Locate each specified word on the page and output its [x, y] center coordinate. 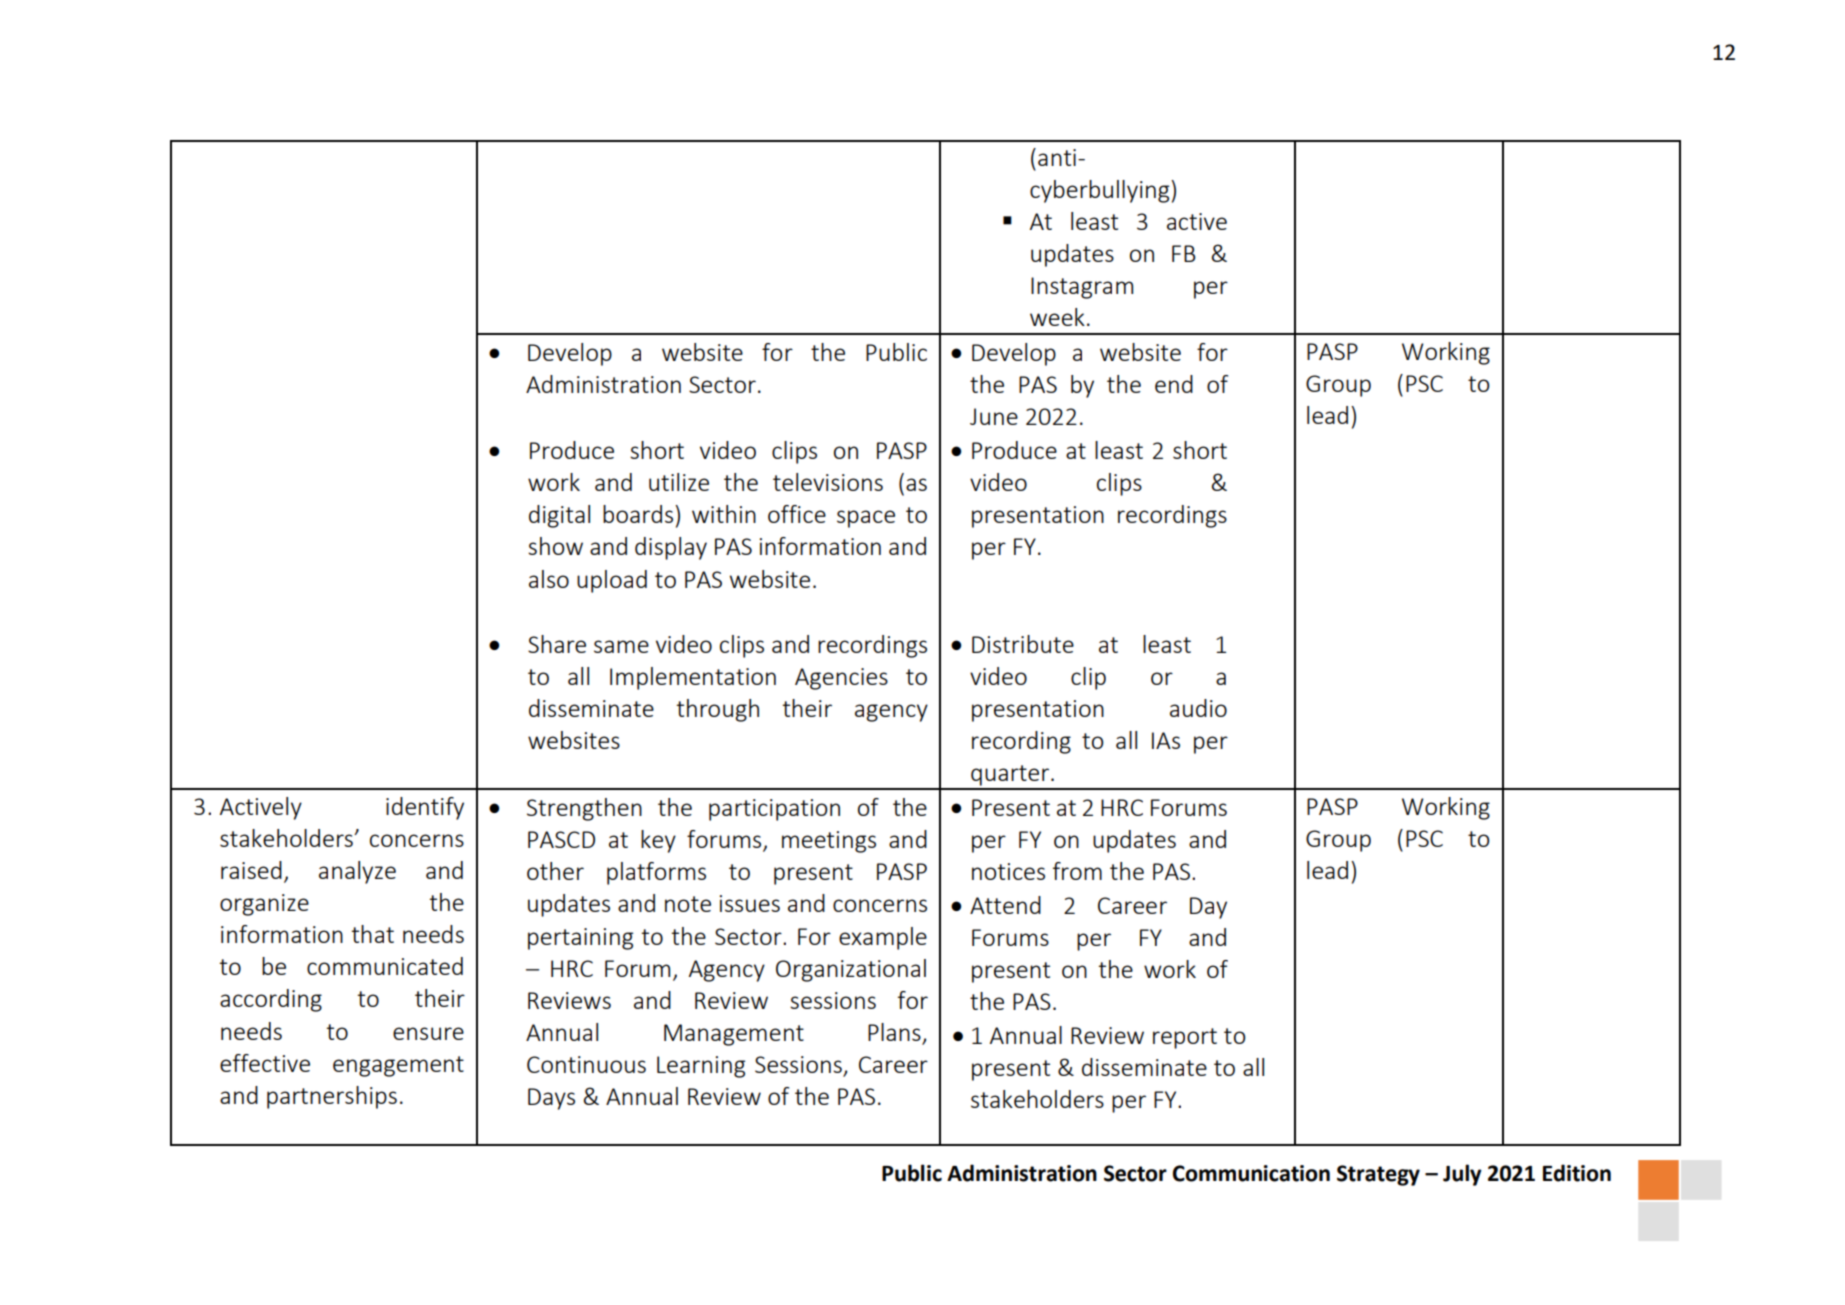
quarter [1010, 777]
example [883, 938]
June [994, 416]
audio [1198, 708]
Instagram [1082, 288]
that [372, 934]
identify [425, 808]
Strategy [1378, 1175]
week [1057, 317]
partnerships [332, 1097]
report [1185, 1038]
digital [559, 516]
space [866, 519]
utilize [679, 482]
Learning [701, 1067]
